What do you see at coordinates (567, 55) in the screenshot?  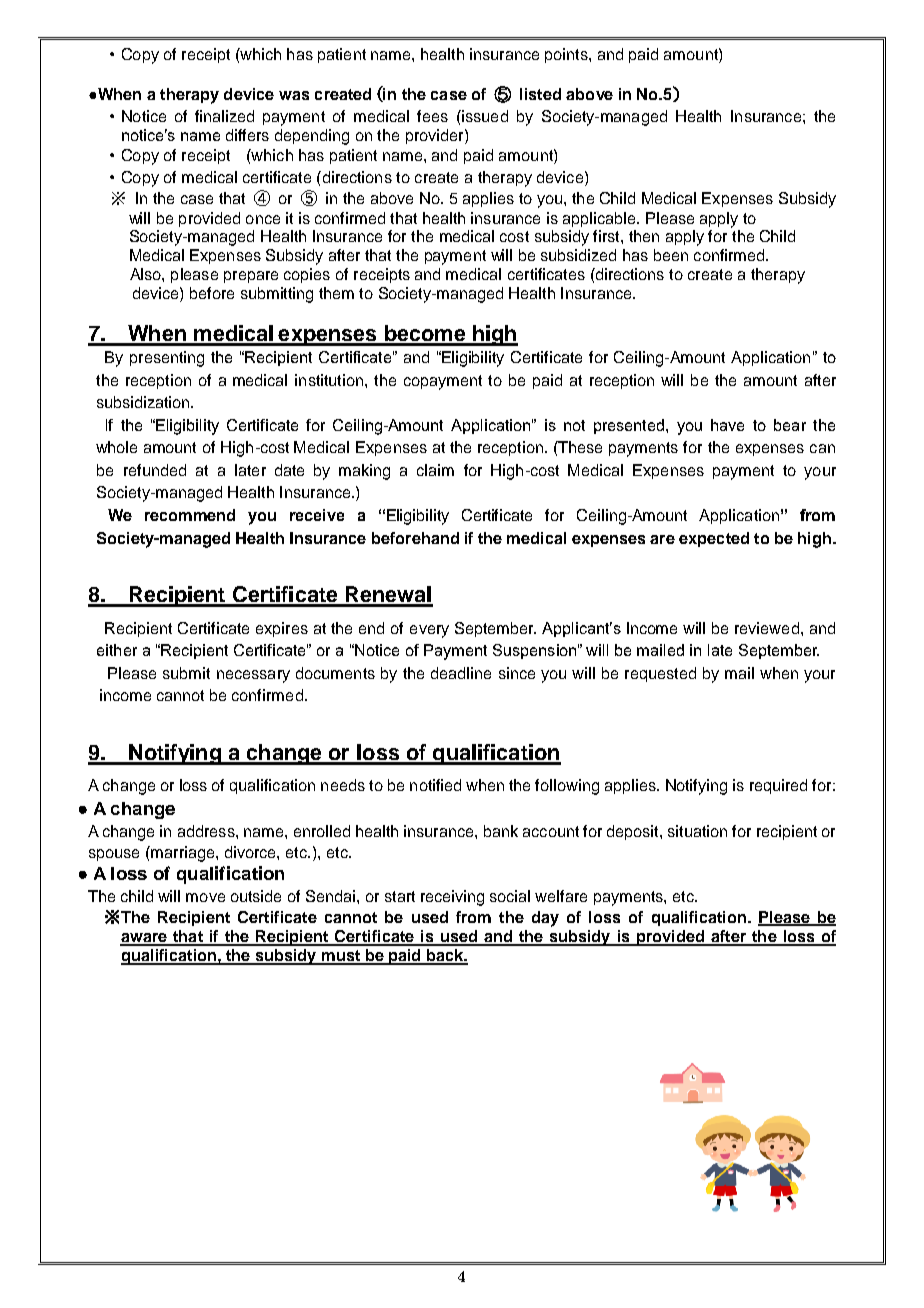 I see `points` at bounding box center [567, 55].
